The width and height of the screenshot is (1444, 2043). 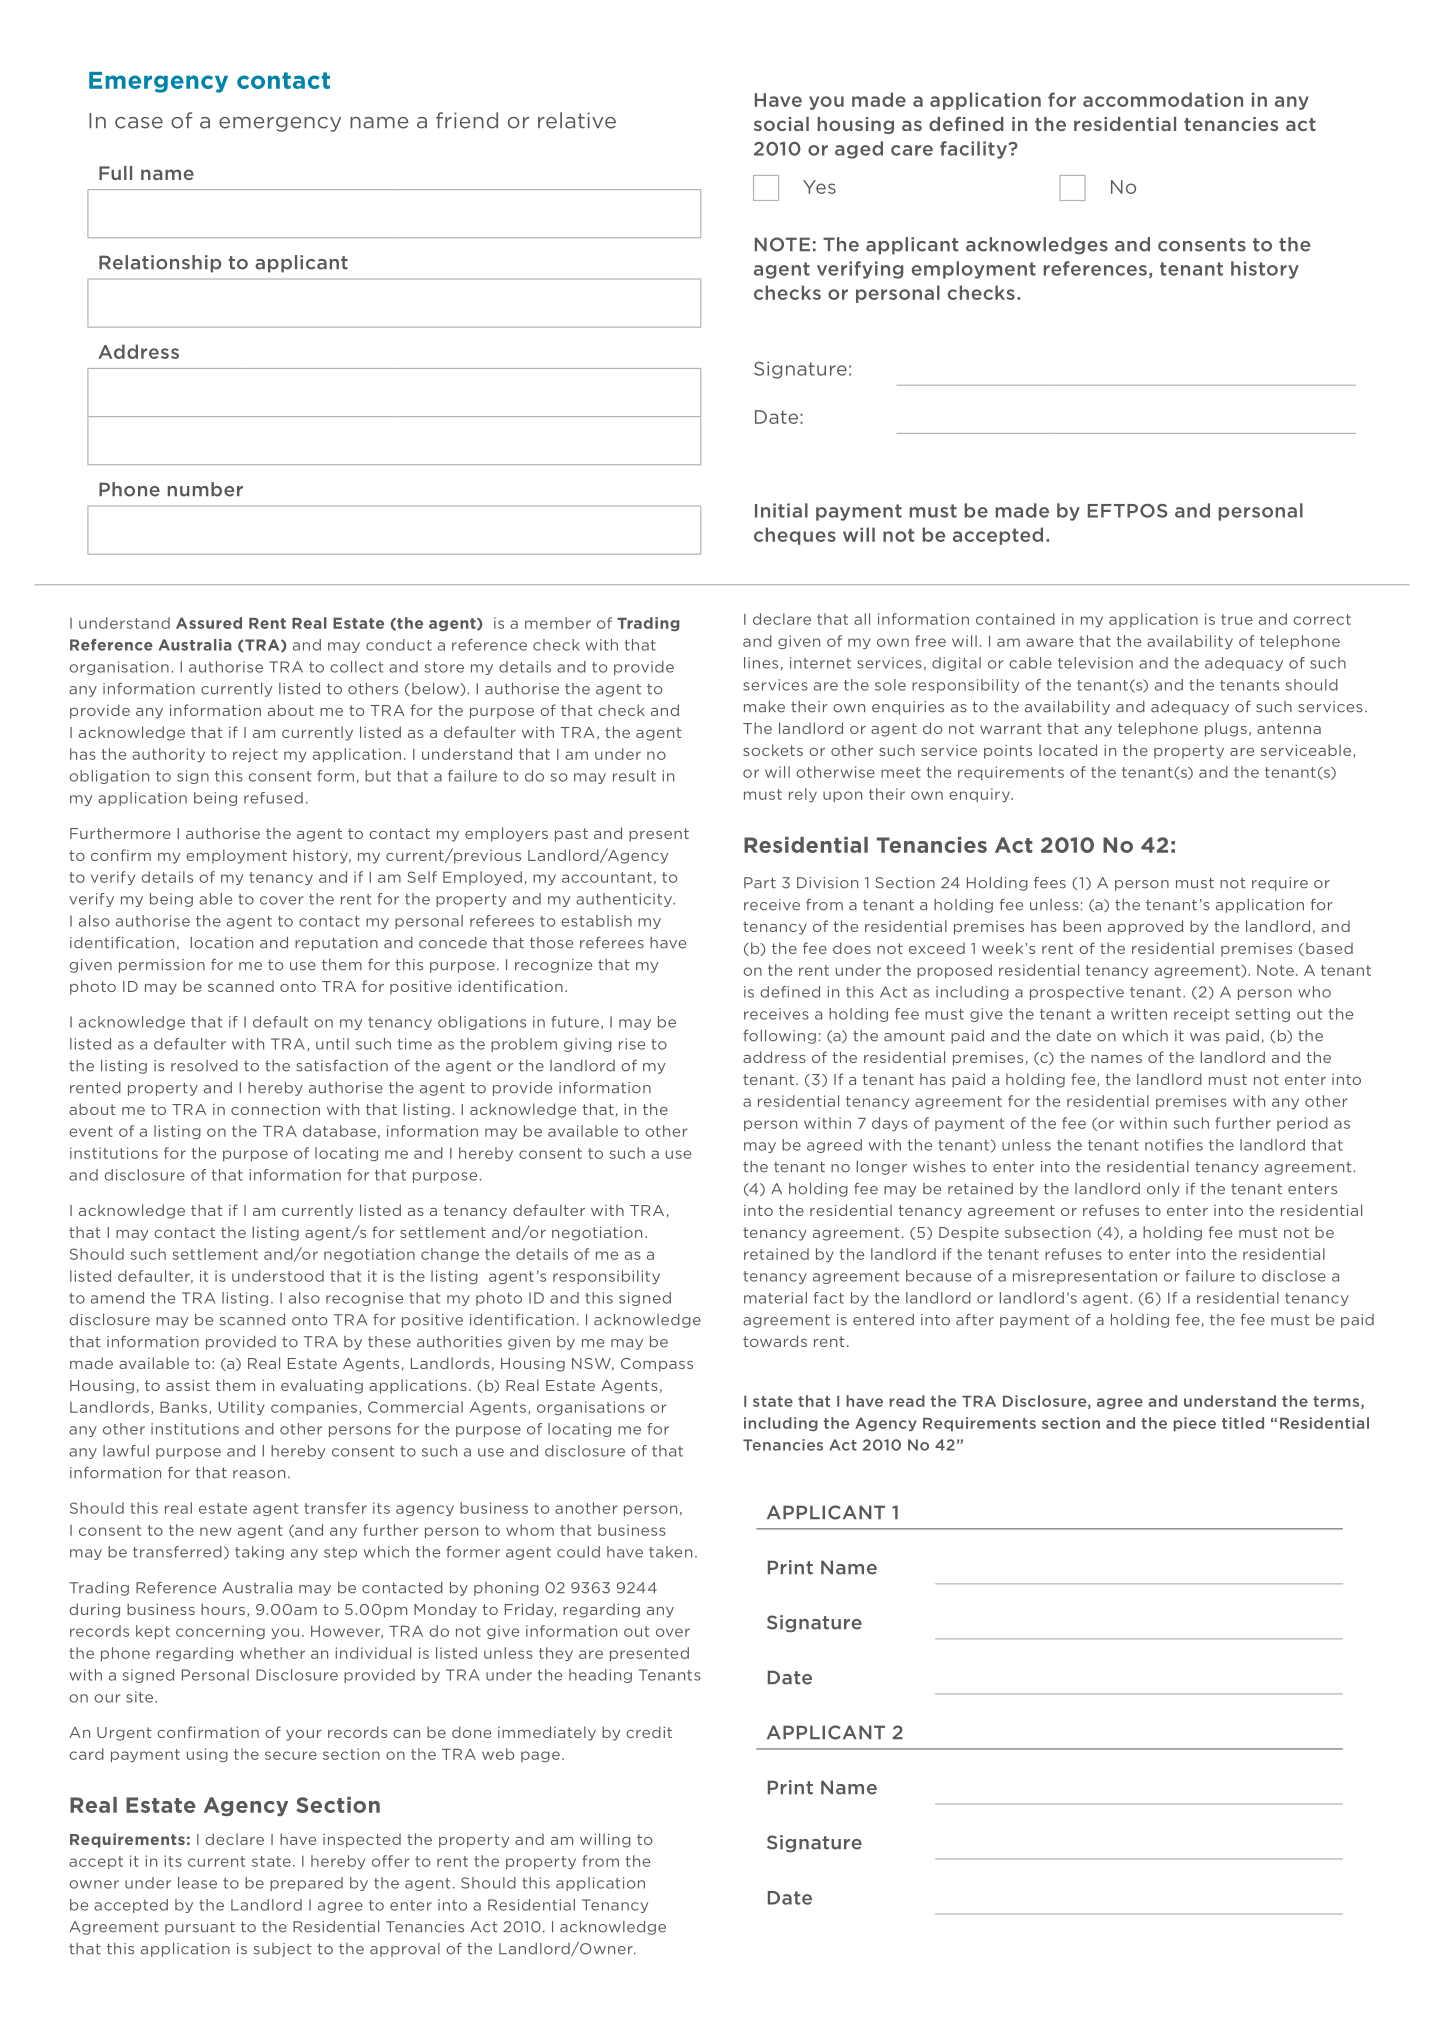 What do you see at coordinates (775, 1298) in the screenshot?
I see `material` at bounding box center [775, 1298].
